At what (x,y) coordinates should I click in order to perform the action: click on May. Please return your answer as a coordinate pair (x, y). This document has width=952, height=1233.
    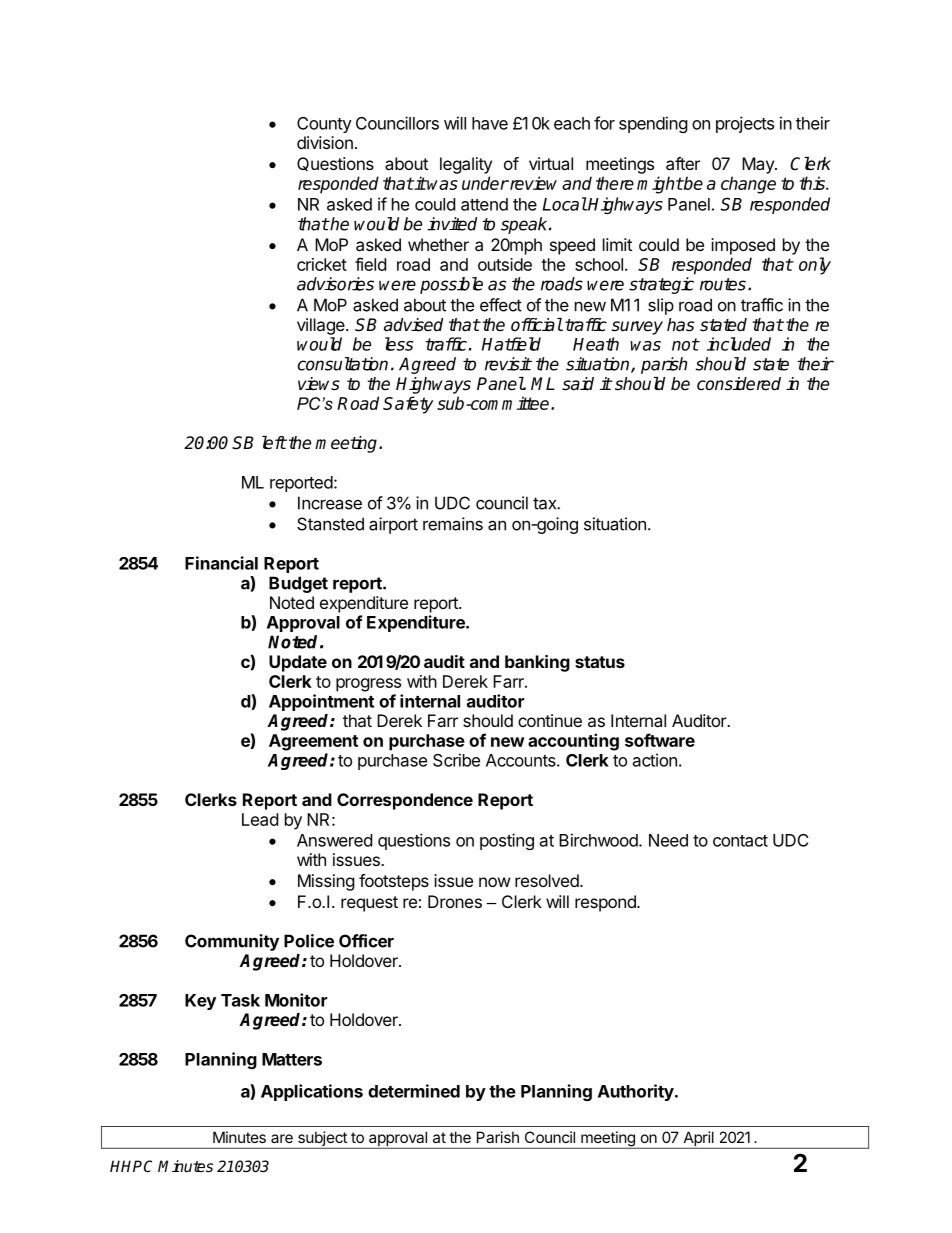
    Looking at the image, I should click on (759, 165).
